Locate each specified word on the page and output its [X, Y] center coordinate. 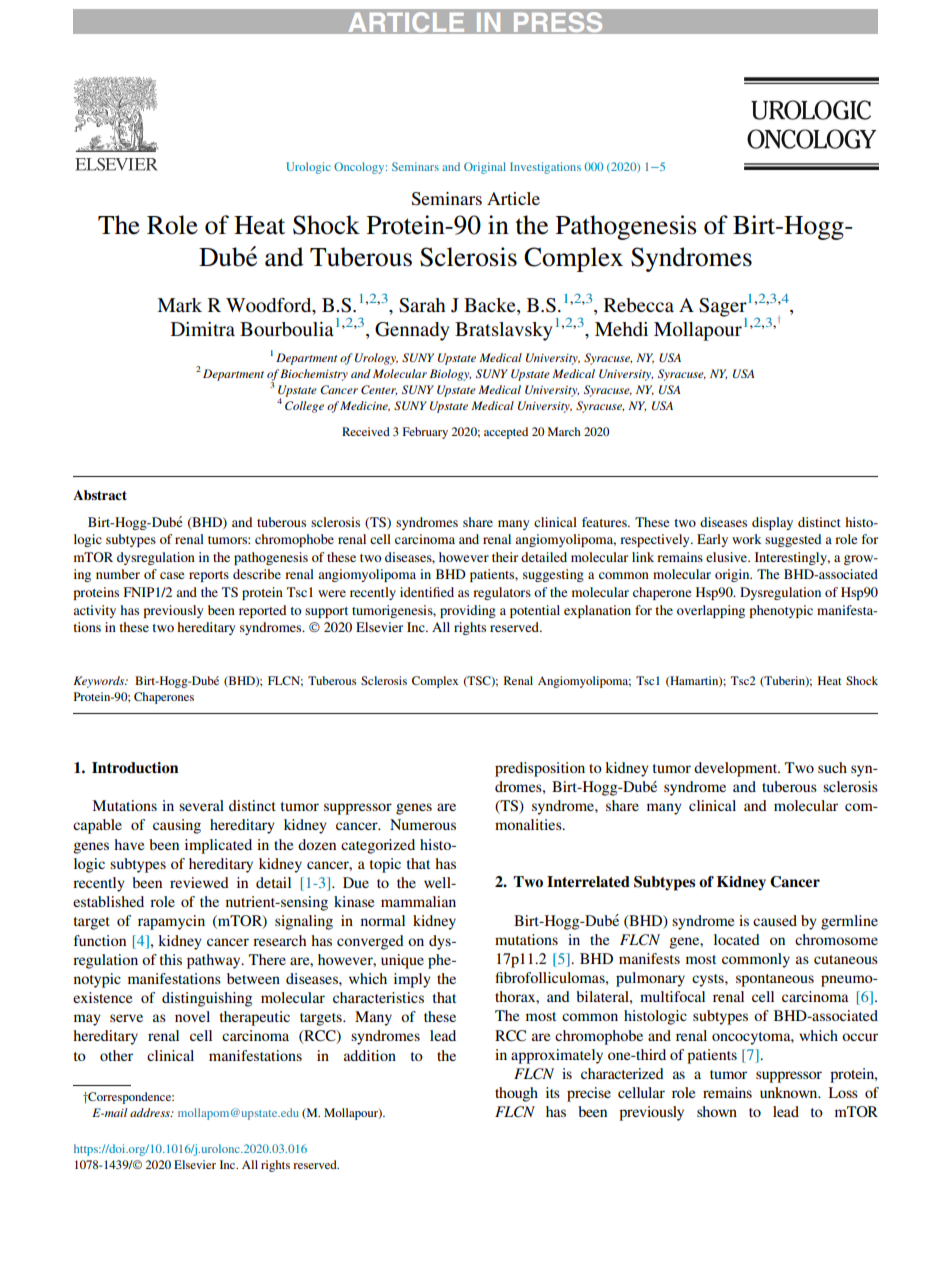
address [151, 1112]
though [516, 1094]
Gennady [412, 331]
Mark [179, 305]
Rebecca [639, 305]
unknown [790, 1092]
